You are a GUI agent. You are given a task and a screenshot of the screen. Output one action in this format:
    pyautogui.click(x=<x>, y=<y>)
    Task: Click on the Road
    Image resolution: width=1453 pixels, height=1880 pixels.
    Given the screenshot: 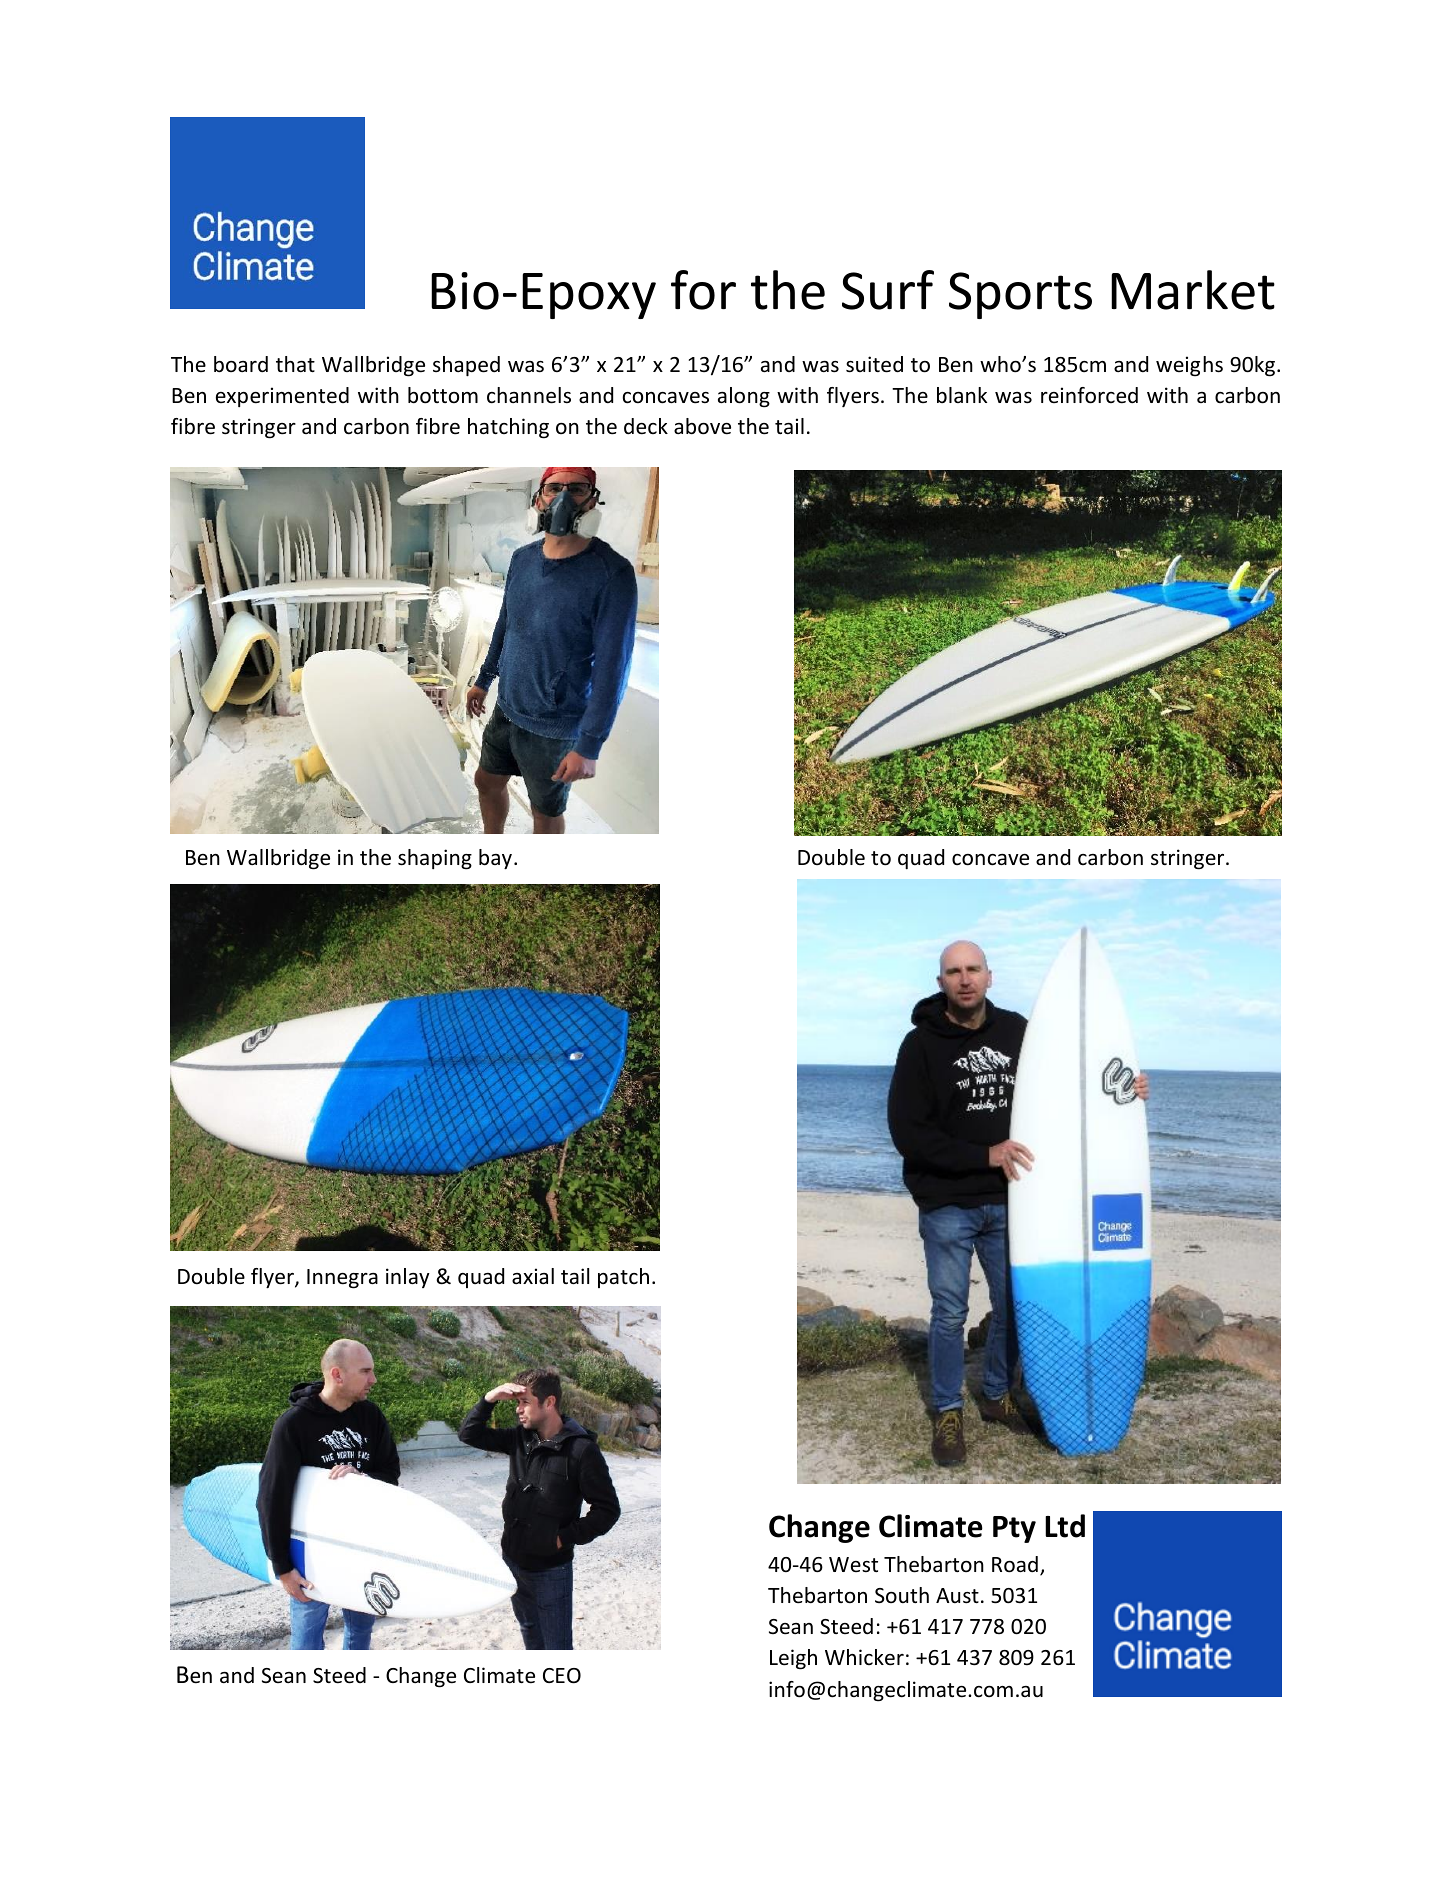 What is the action you would take?
    pyautogui.click(x=1015, y=1564)
